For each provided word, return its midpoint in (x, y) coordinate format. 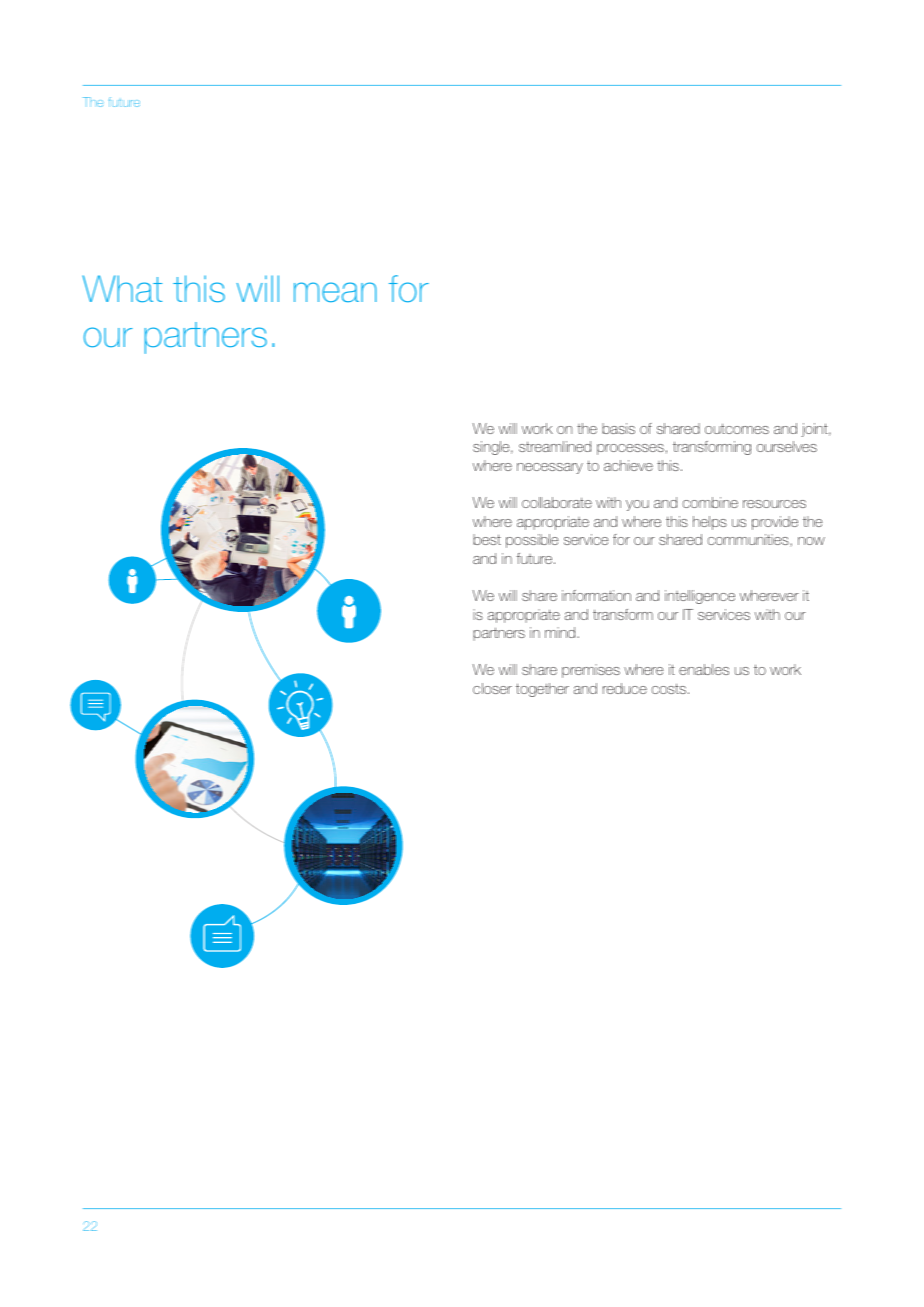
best (487, 539)
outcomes (737, 428)
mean (335, 292)
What (122, 288)
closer (492, 688)
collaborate (557, 502)
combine (710, 502)
